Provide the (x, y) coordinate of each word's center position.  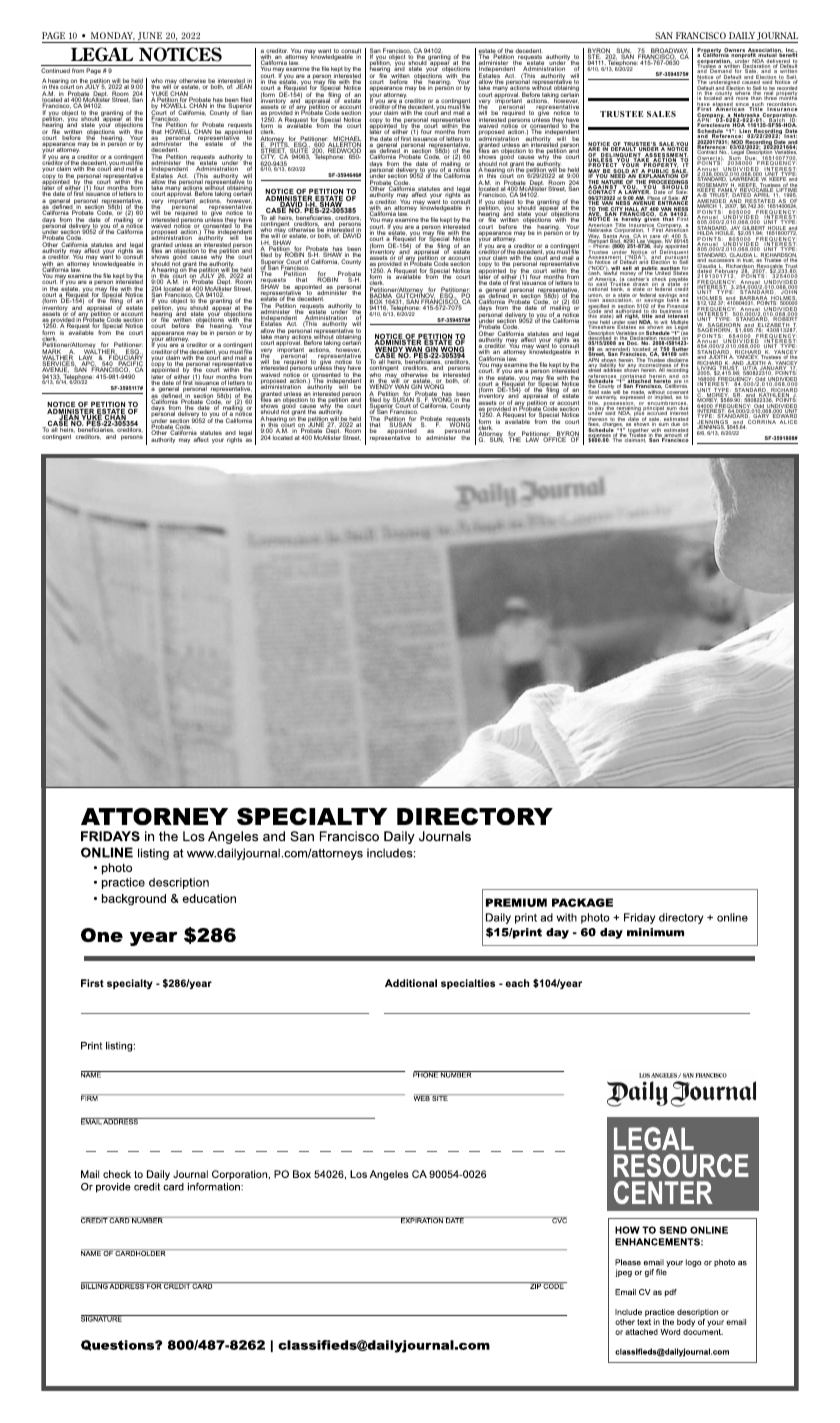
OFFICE (554, 439)
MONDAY (113, 36)
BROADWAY (669, 52)
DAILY (742, 35)
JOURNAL (777, 37)
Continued (55, 70)
